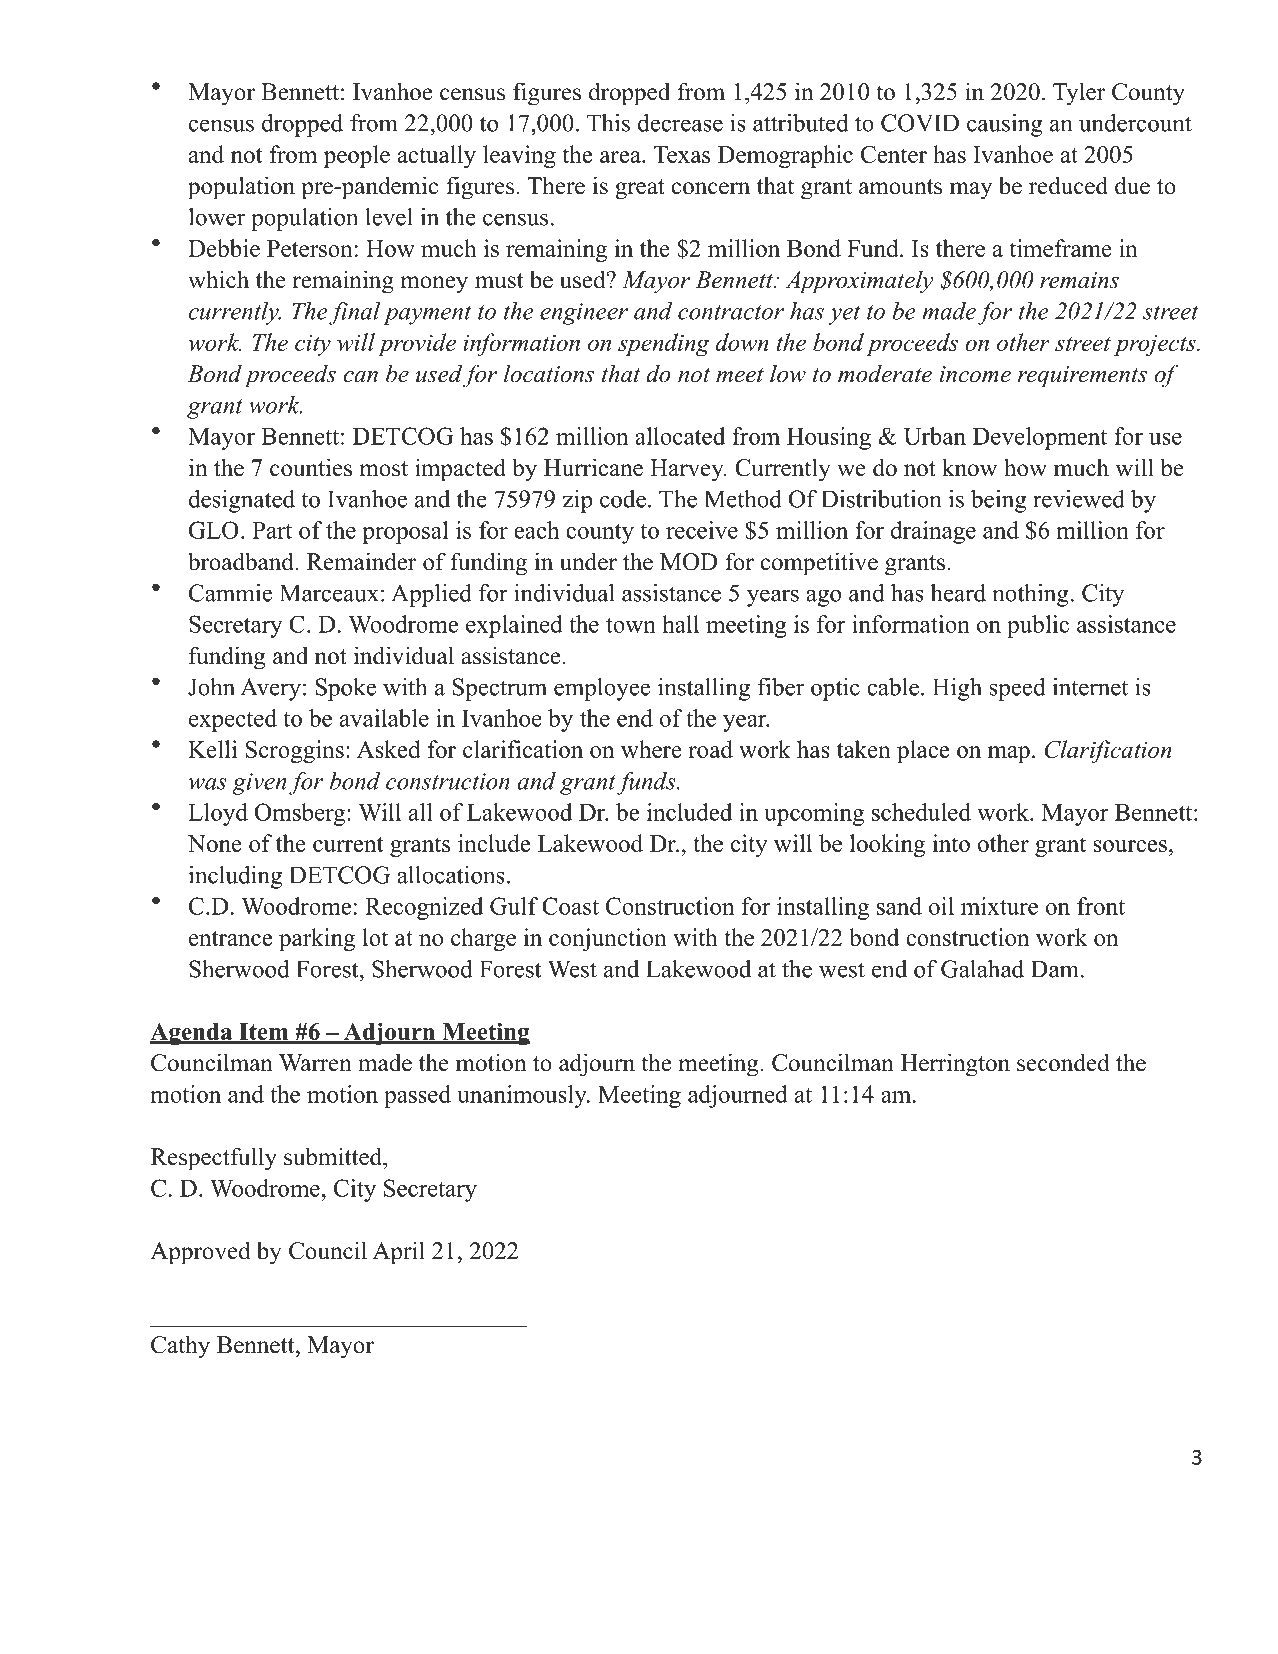 This screenshot has width=1278, height=1654. What do you see at coordinates (999, 906) in the screenshot?
I see `mixture` at bounding box center [999, 906].
